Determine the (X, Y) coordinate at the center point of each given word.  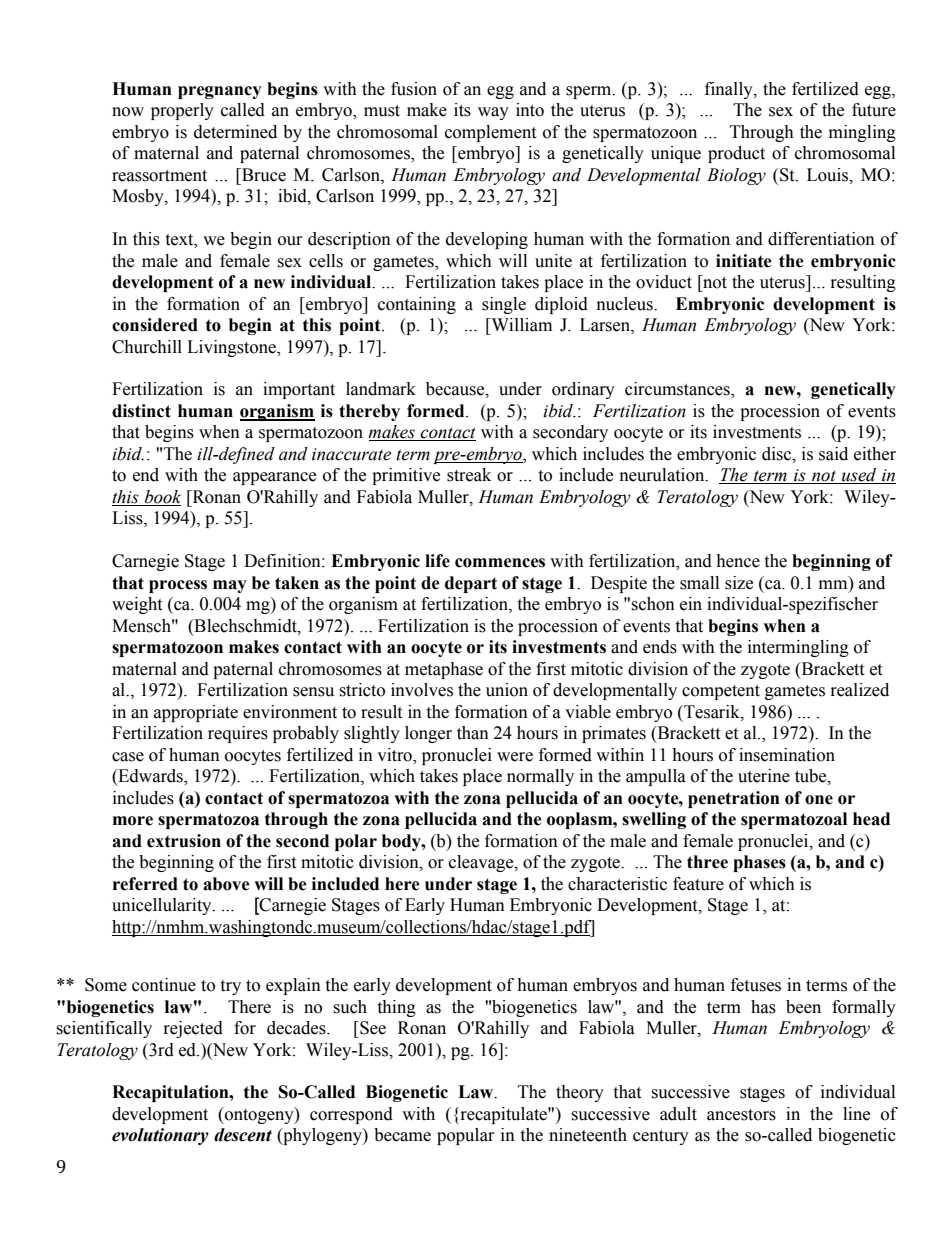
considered (155, 325)
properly (182, 111)
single (504, 305)
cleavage (482, 863)
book (161, 498)
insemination (787, 755)
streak (469, 475)
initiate (744, 261)
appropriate (196, 713)
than (473, 733)
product (736, 154)
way (493, 113)
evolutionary (160, 1136)
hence (738, 561)
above (226, 884)
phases (759, 863)
